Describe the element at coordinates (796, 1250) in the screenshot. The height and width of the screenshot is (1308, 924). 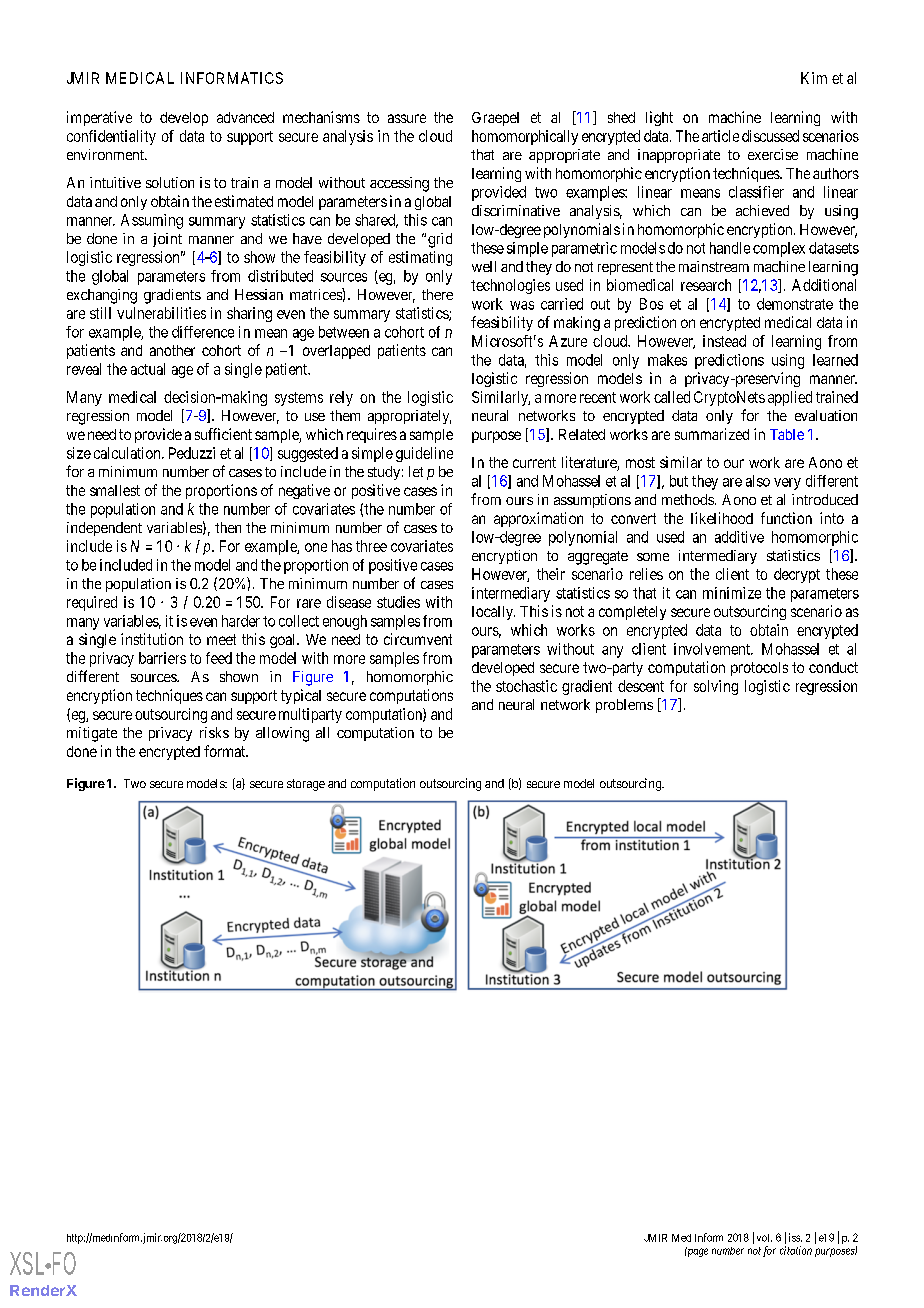
I see `citation` at that location.
